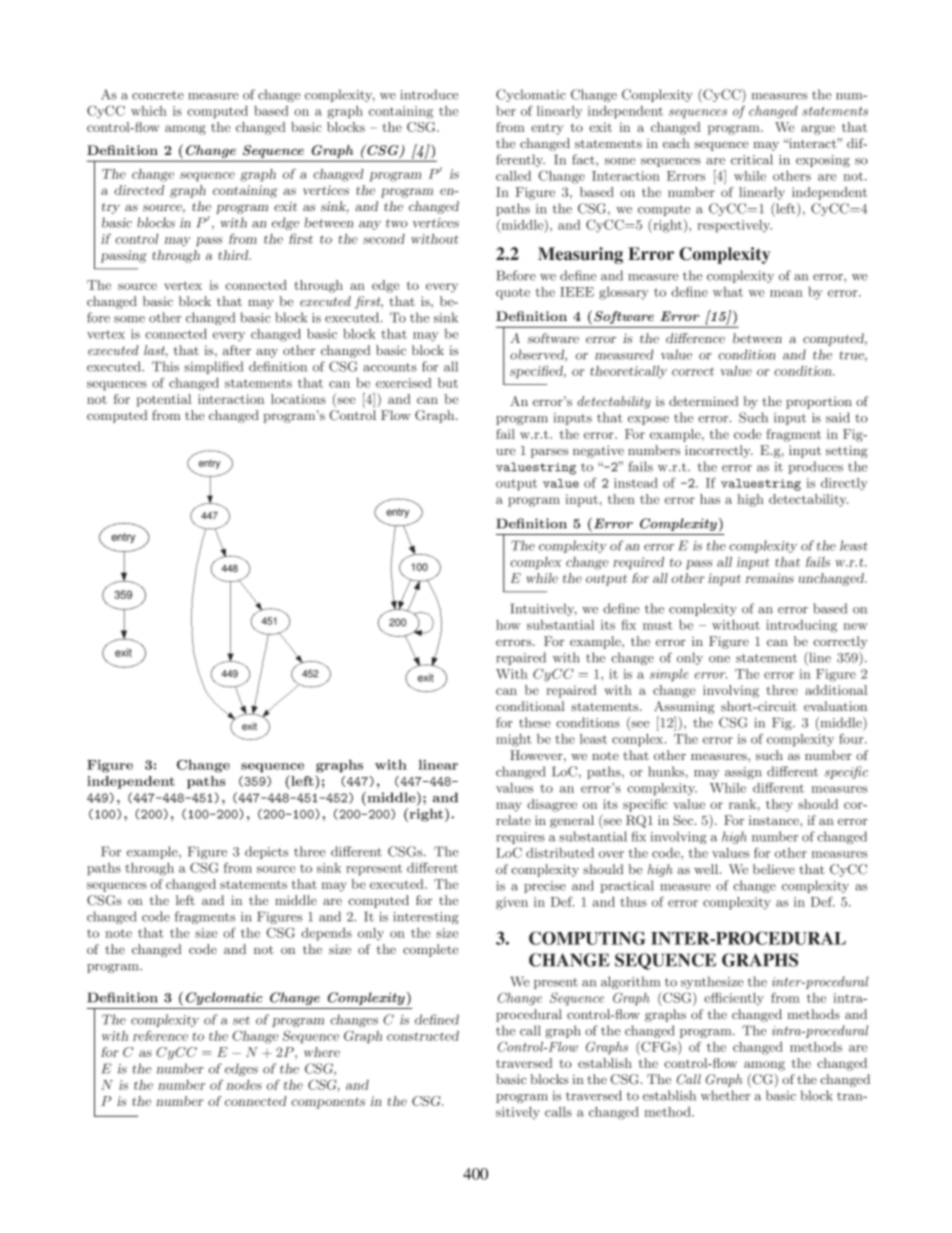  What do you see at coordinates (818, 130) in the document?
I see `argue` at bounding box center [818, 130].
